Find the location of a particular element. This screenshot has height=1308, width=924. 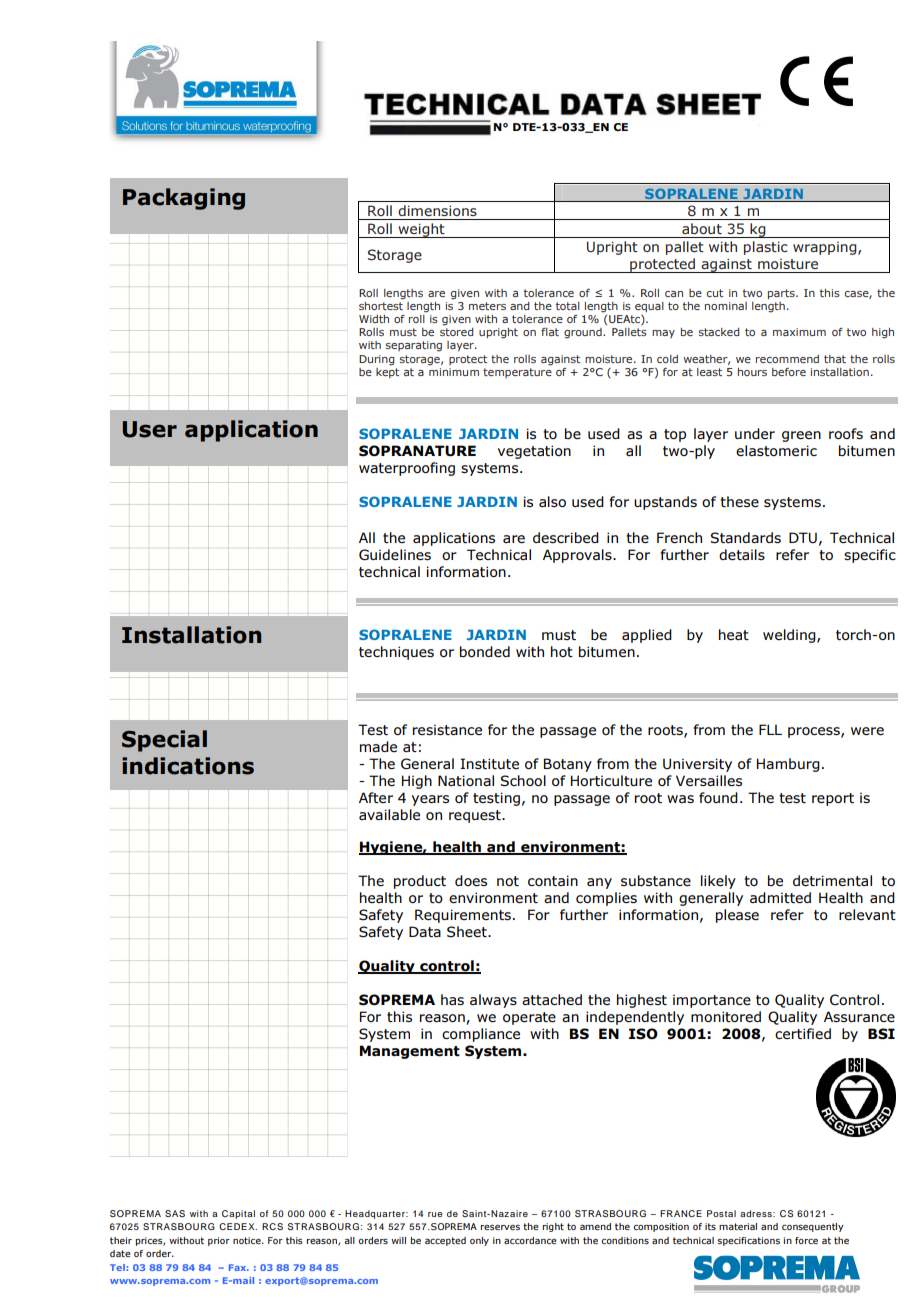

plastic is located at coordinates (766, 248).
